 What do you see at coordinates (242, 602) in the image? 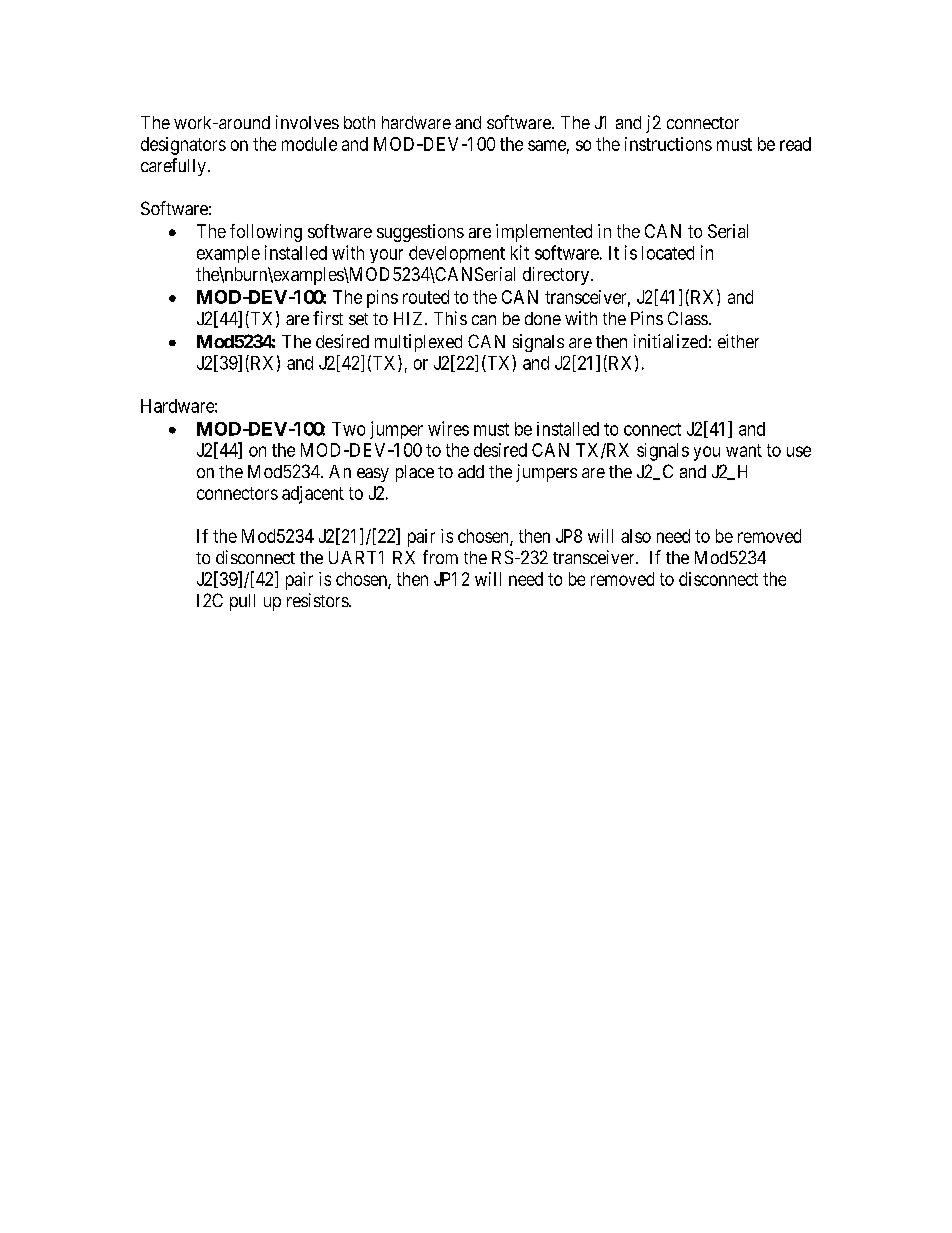
I see `pull` at bounding box center [242, 602].
